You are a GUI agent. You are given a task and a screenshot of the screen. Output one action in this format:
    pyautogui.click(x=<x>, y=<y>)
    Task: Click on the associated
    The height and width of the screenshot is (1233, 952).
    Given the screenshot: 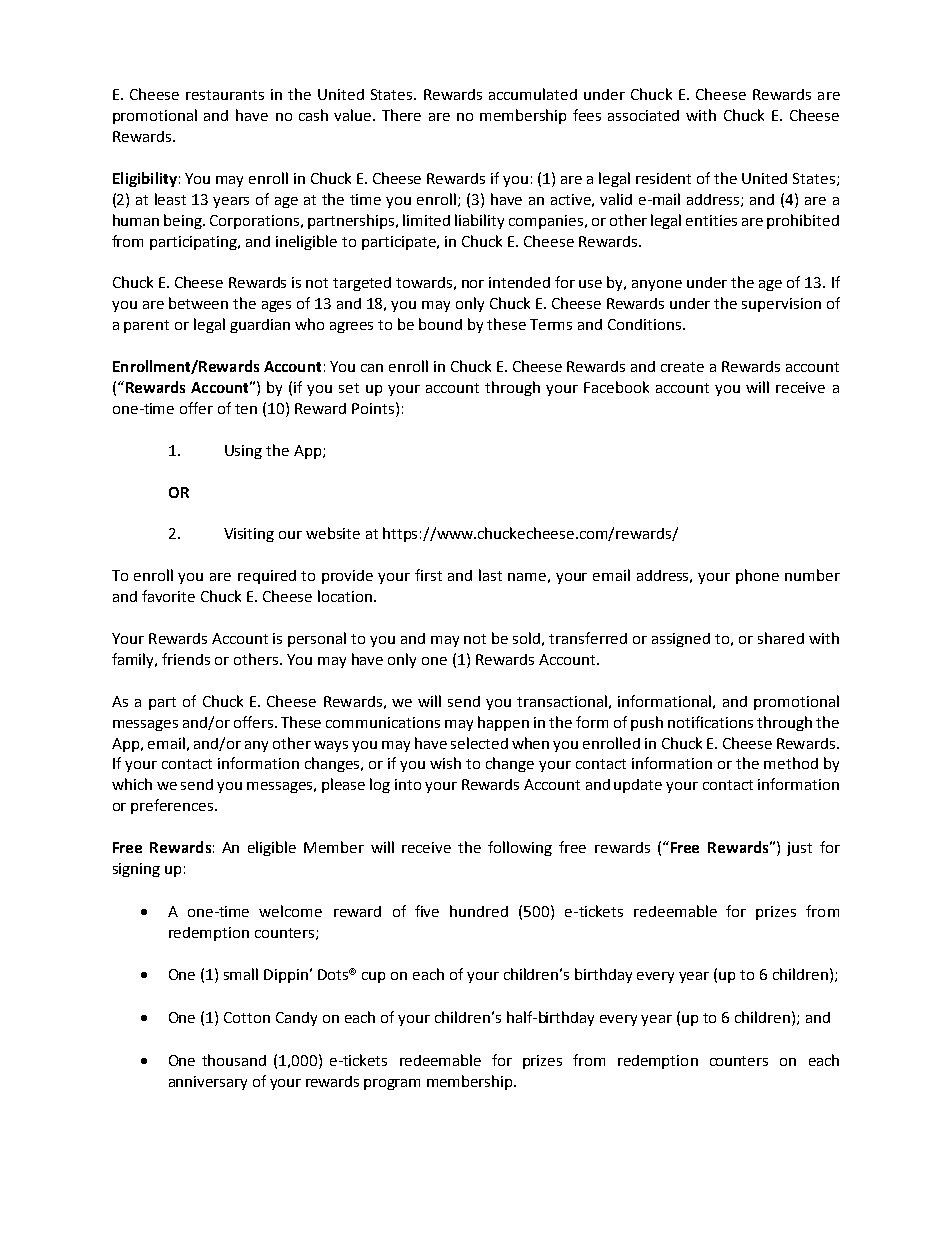 What is the action you would take?
    pyautogui.click(x=643, y=115)
